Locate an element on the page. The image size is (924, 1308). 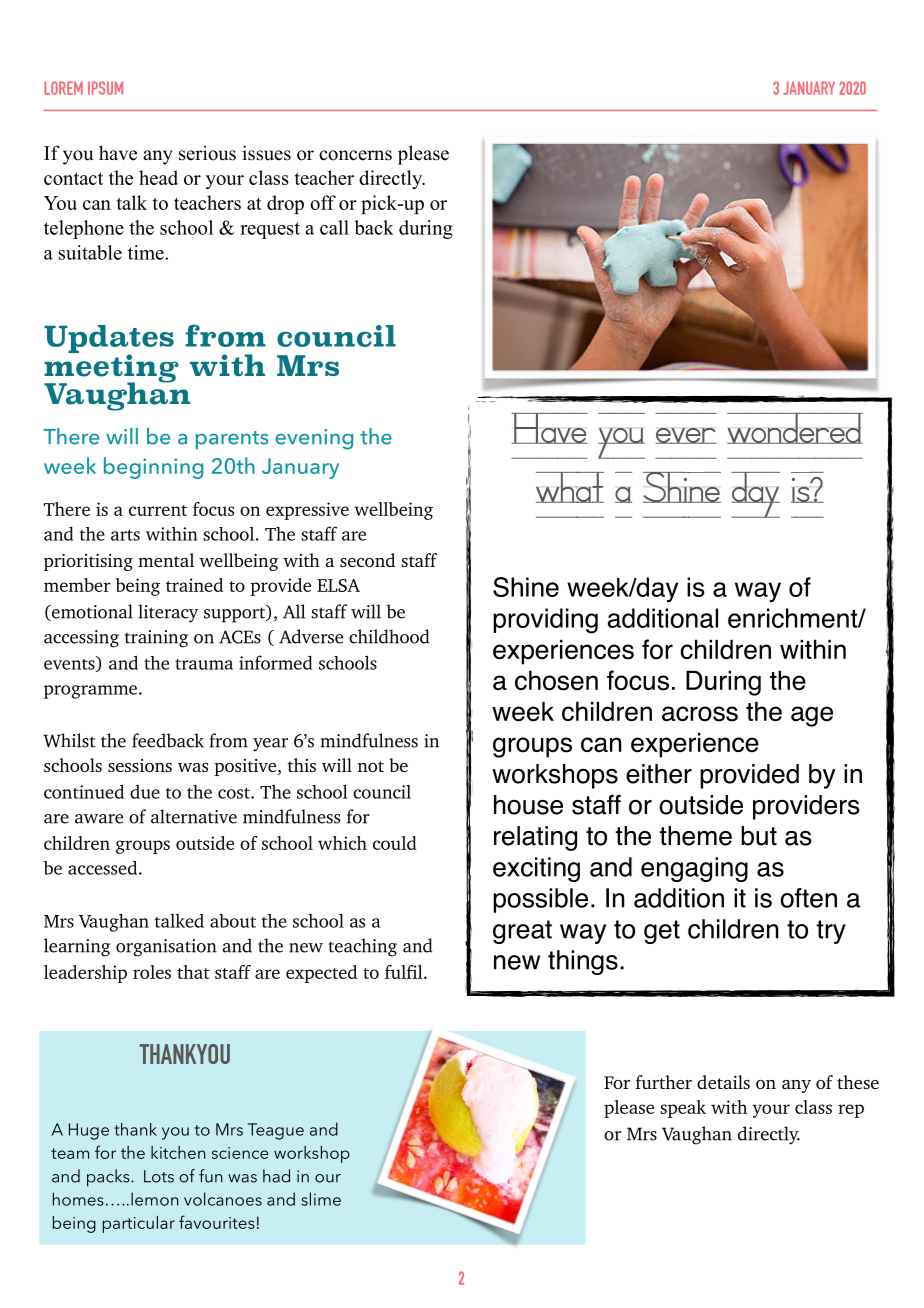
could is located at coordinates (395, 843).
